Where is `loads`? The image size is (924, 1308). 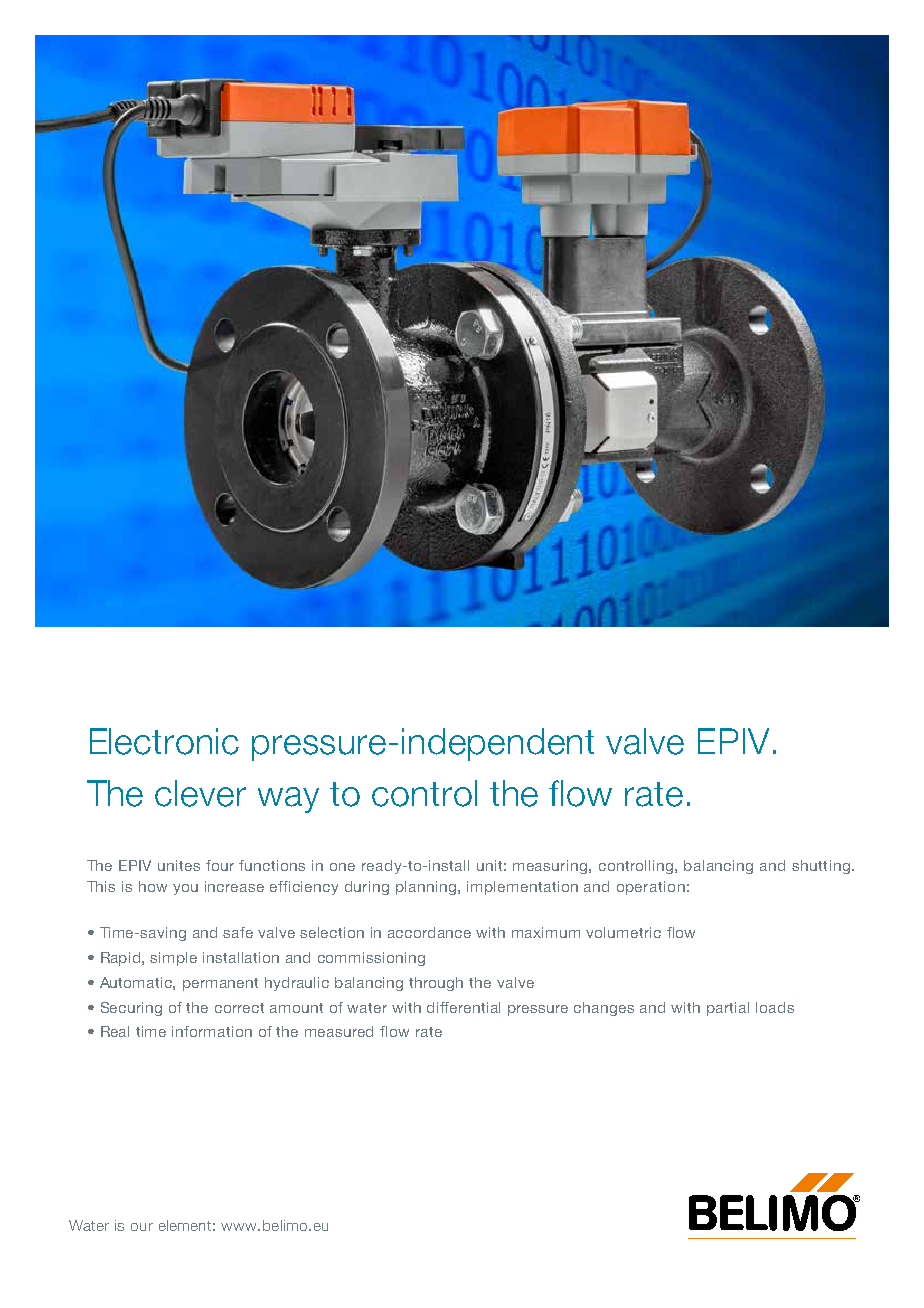
loads is located at coordinates (775, 1007).
